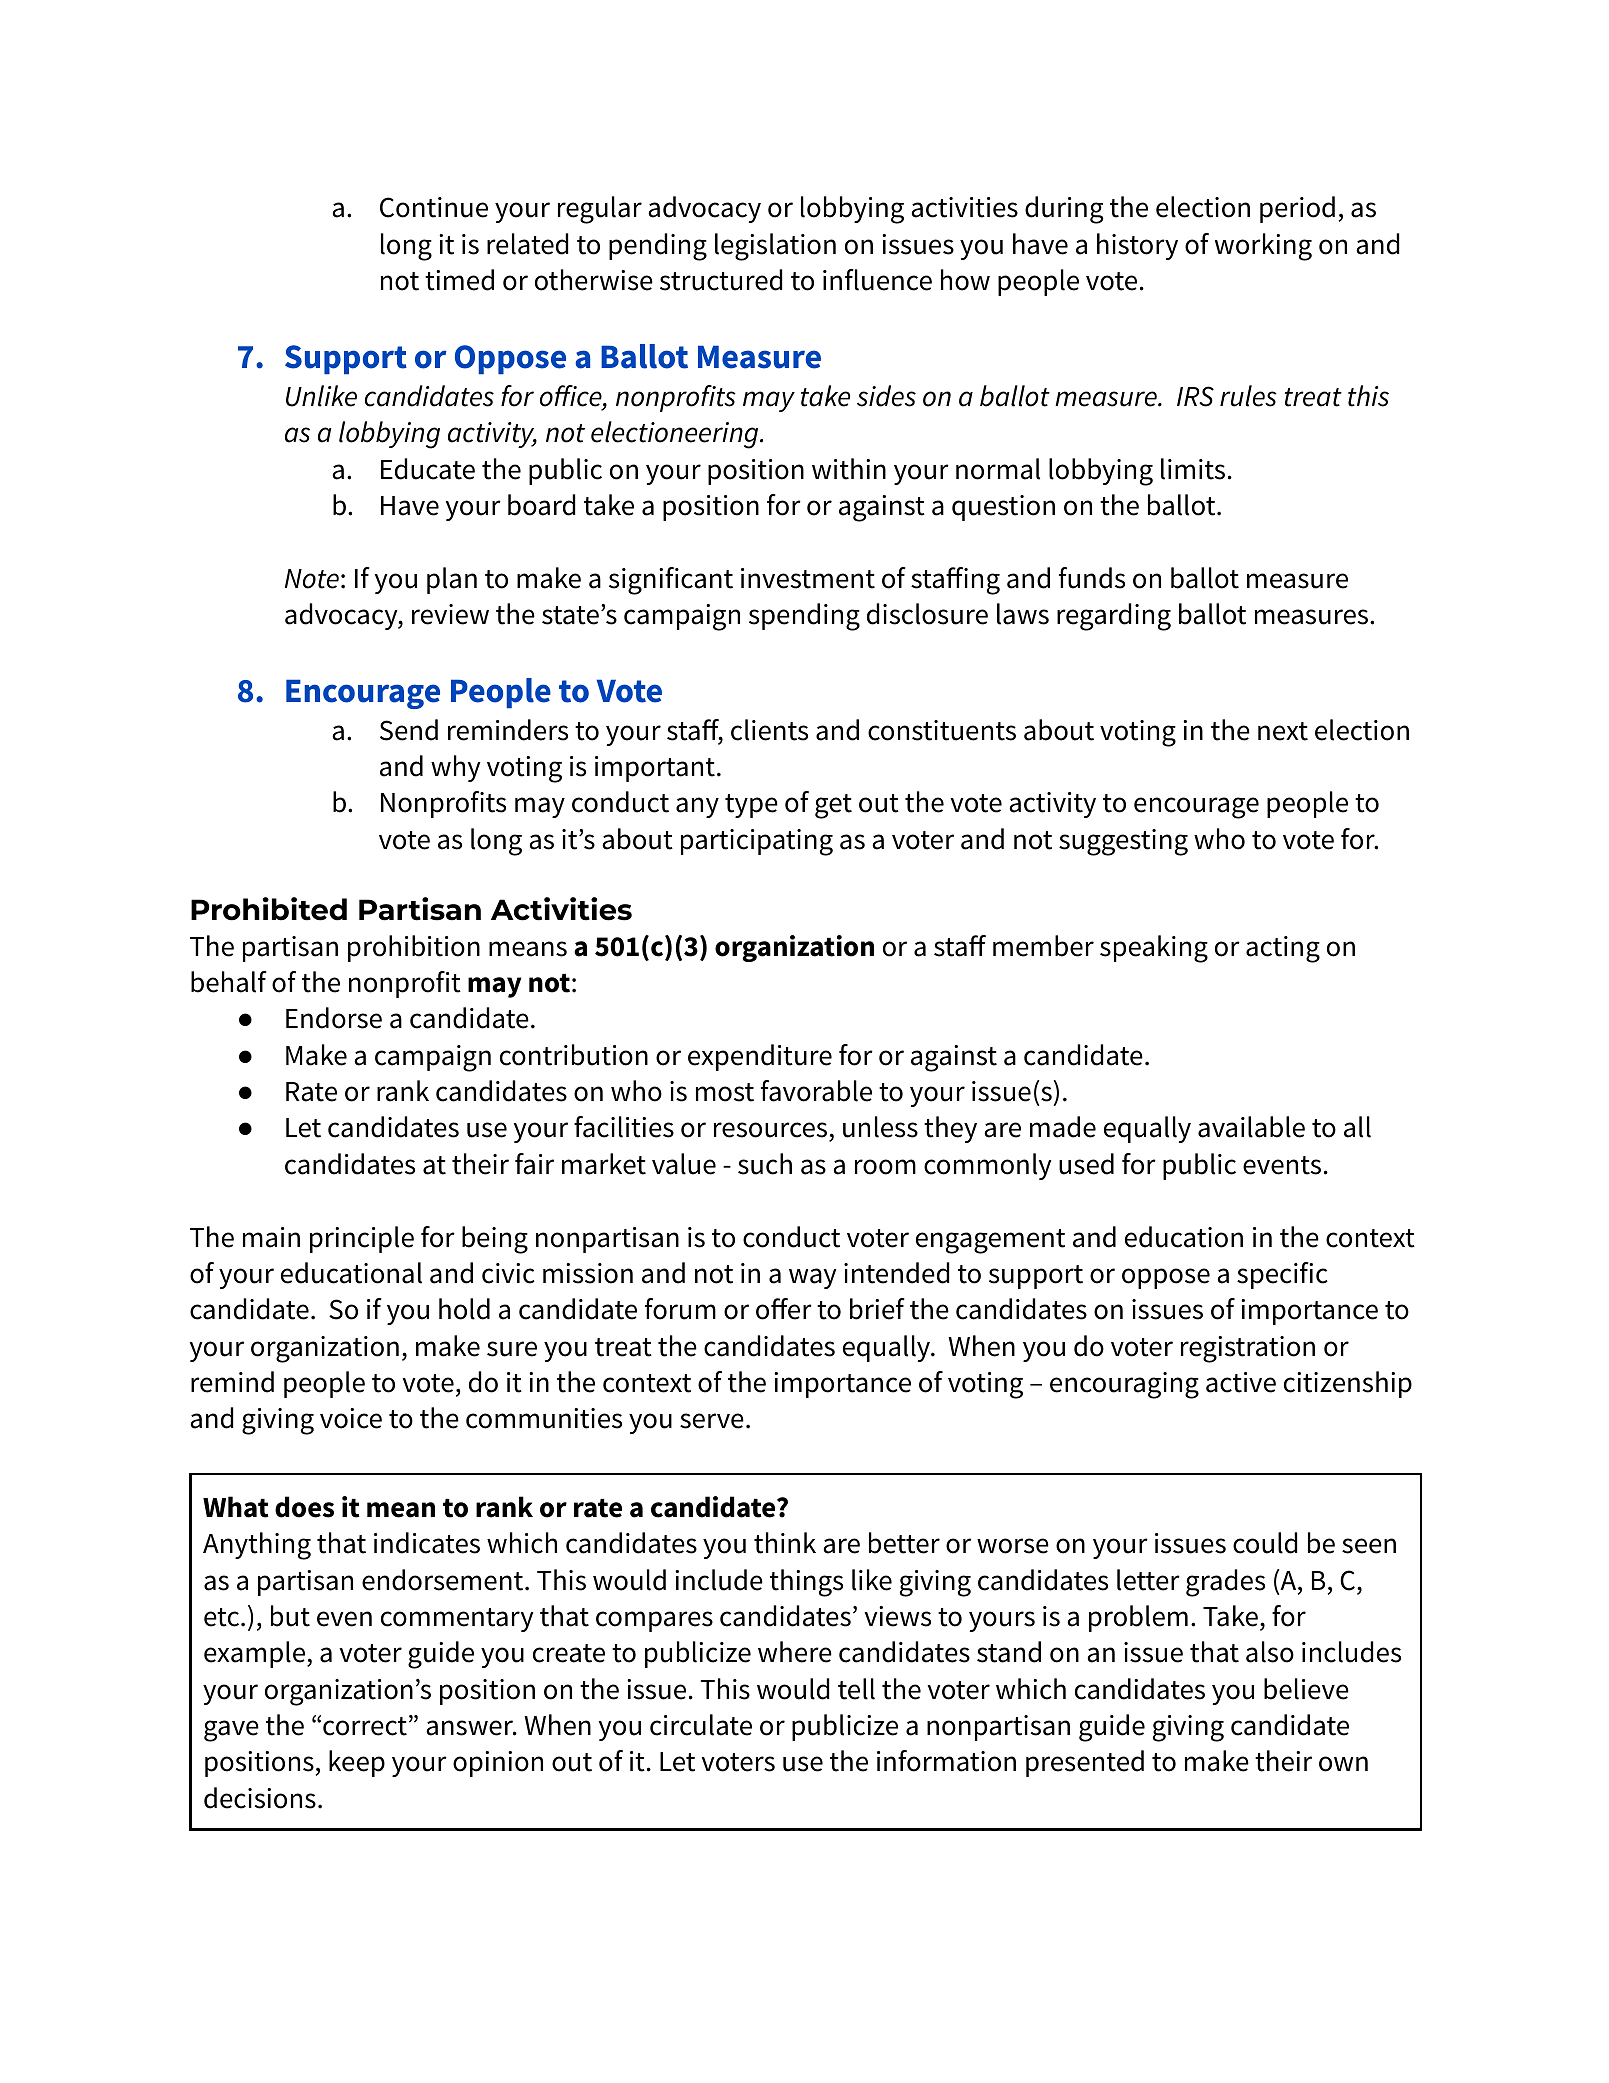  I want to click on legislation, so click(775, 247).
